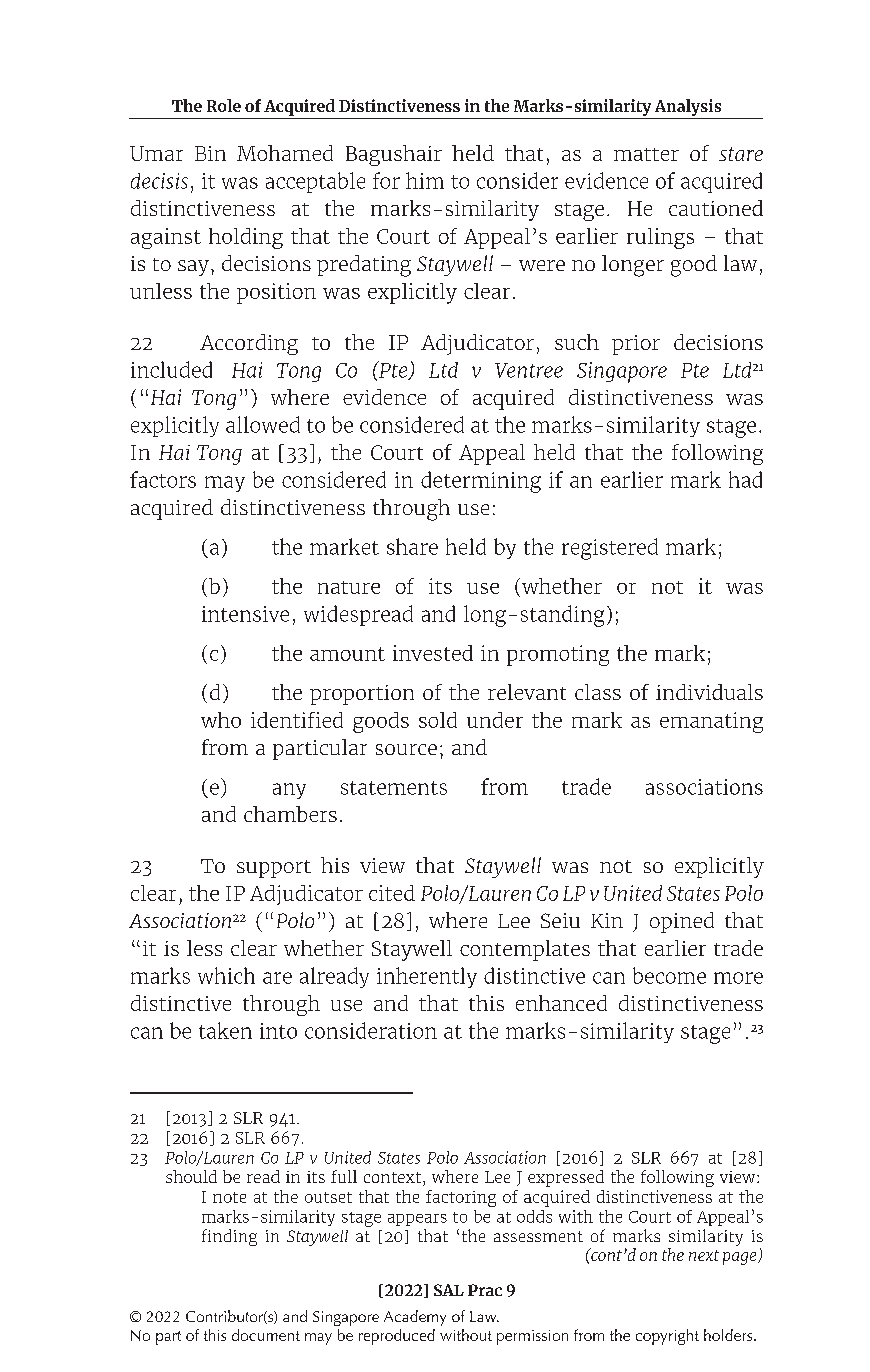  What do you see at coordinates (711, 722) in the document?
I see `emanating` at bounding box center [711, 722].
